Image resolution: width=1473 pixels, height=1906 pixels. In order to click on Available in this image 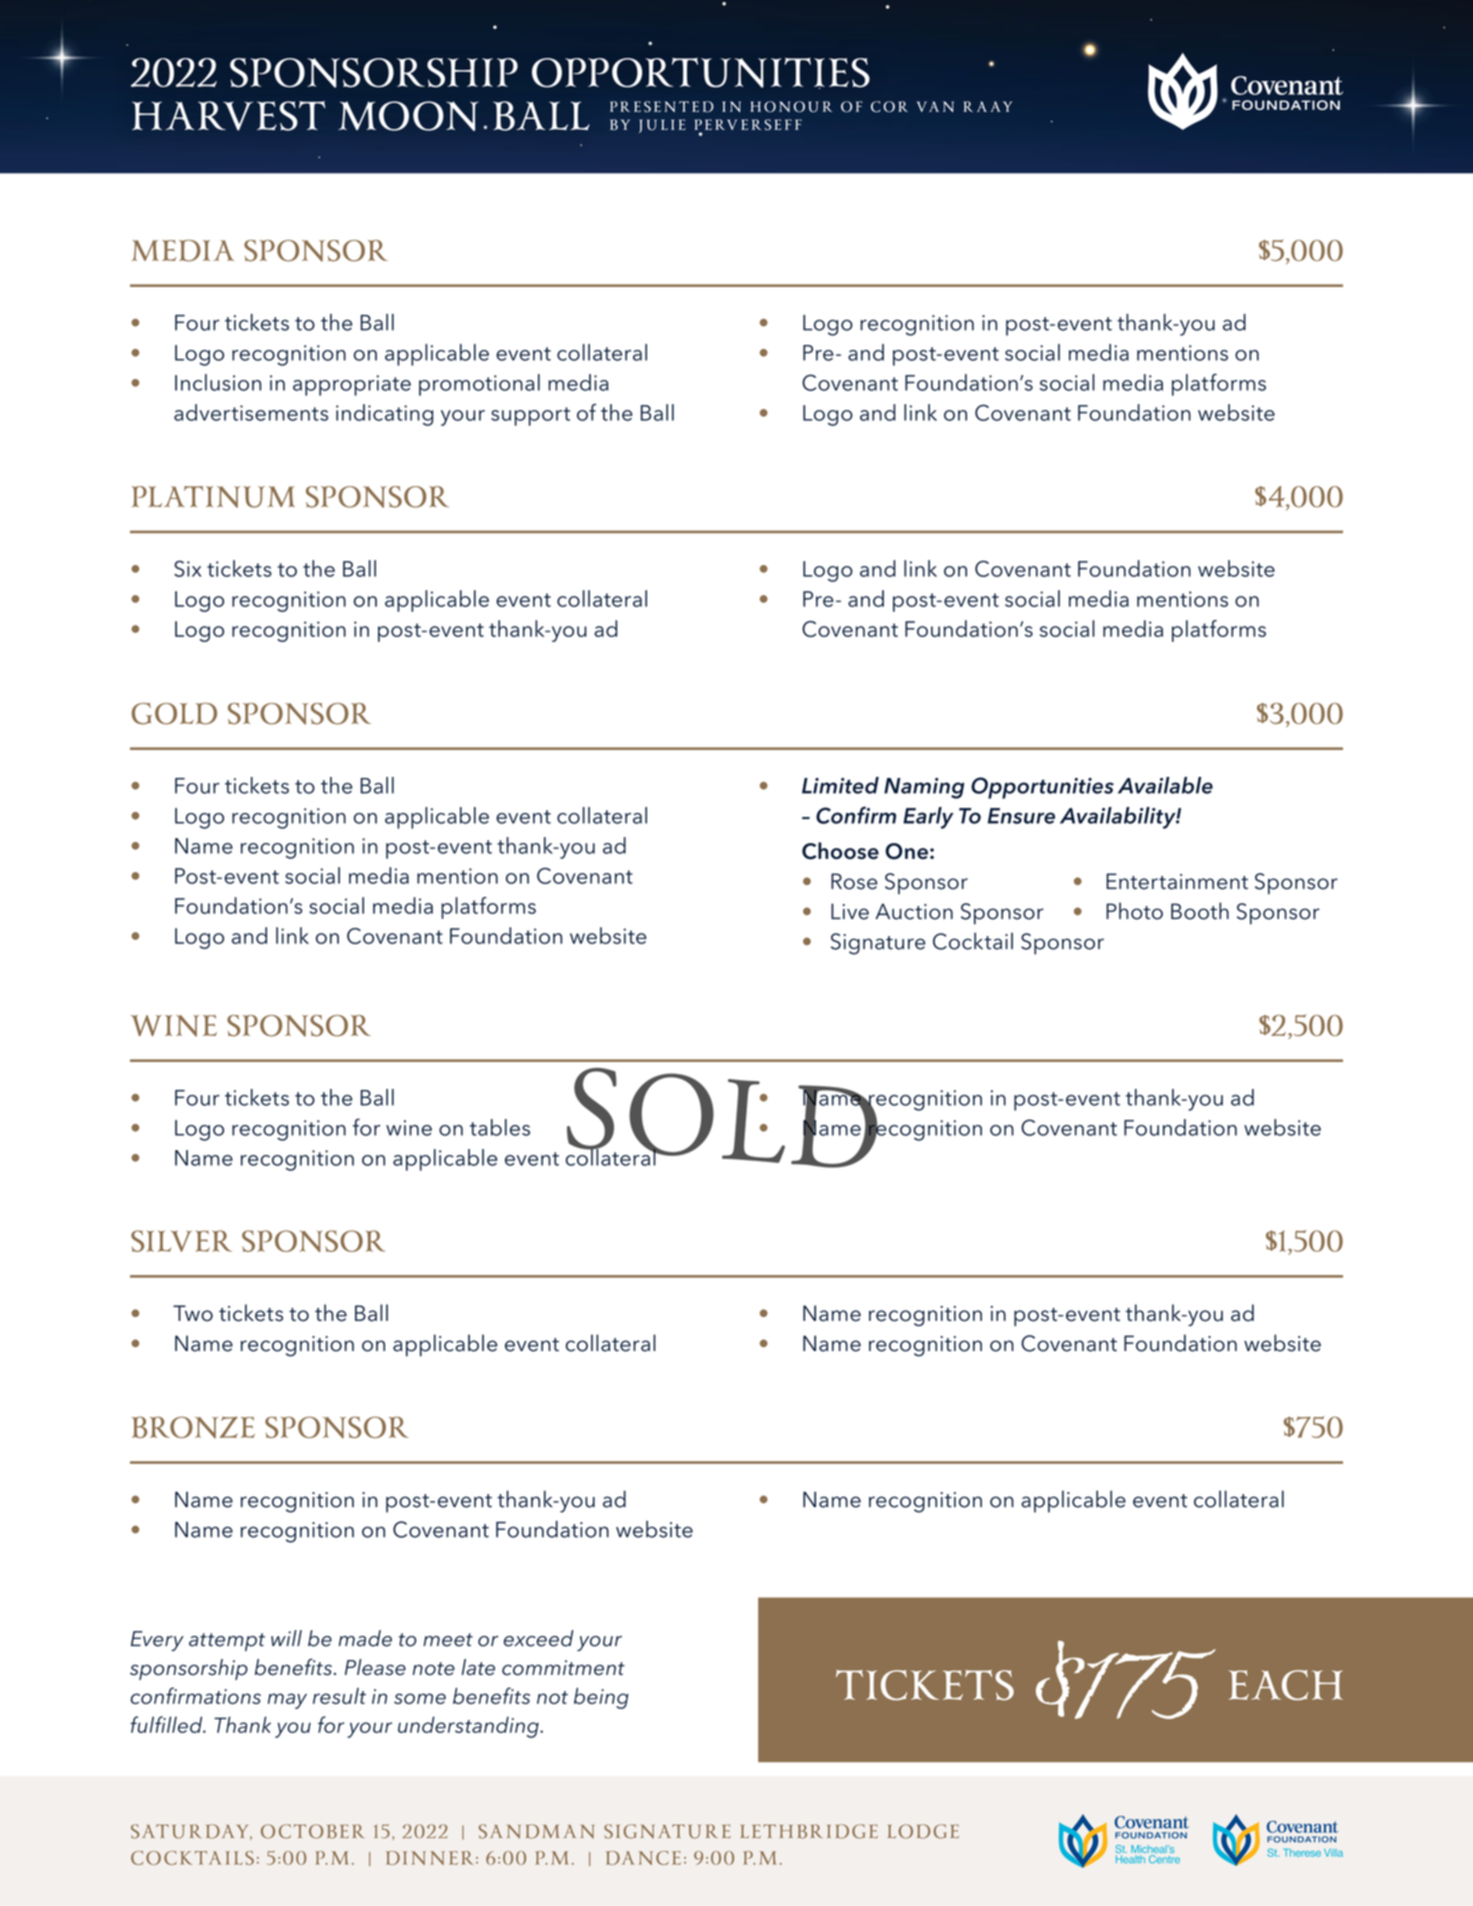, I will do `click(1165, 785)`.
